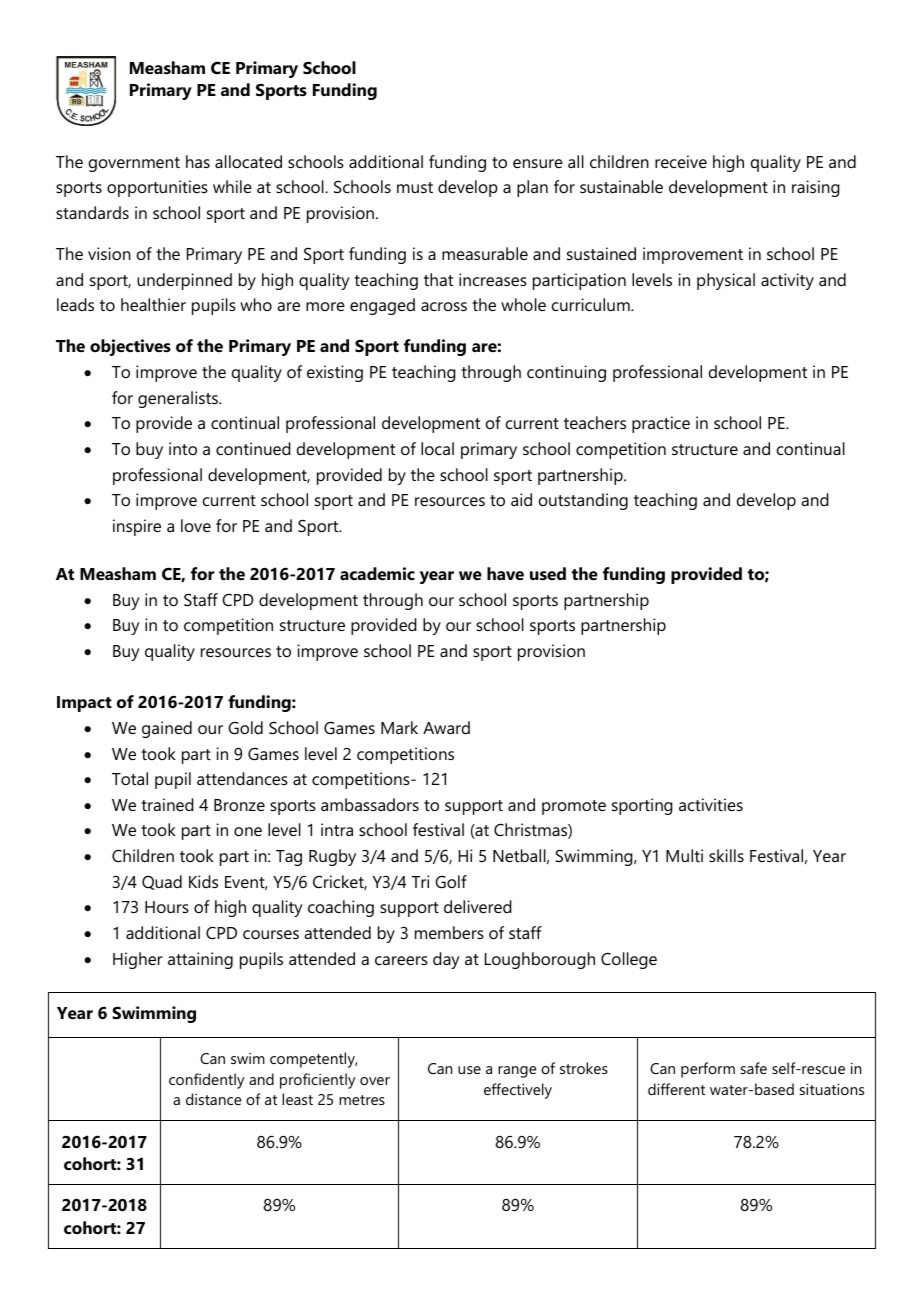 The image size is (924, 1308). I want to click on must, so click(415, 187).
